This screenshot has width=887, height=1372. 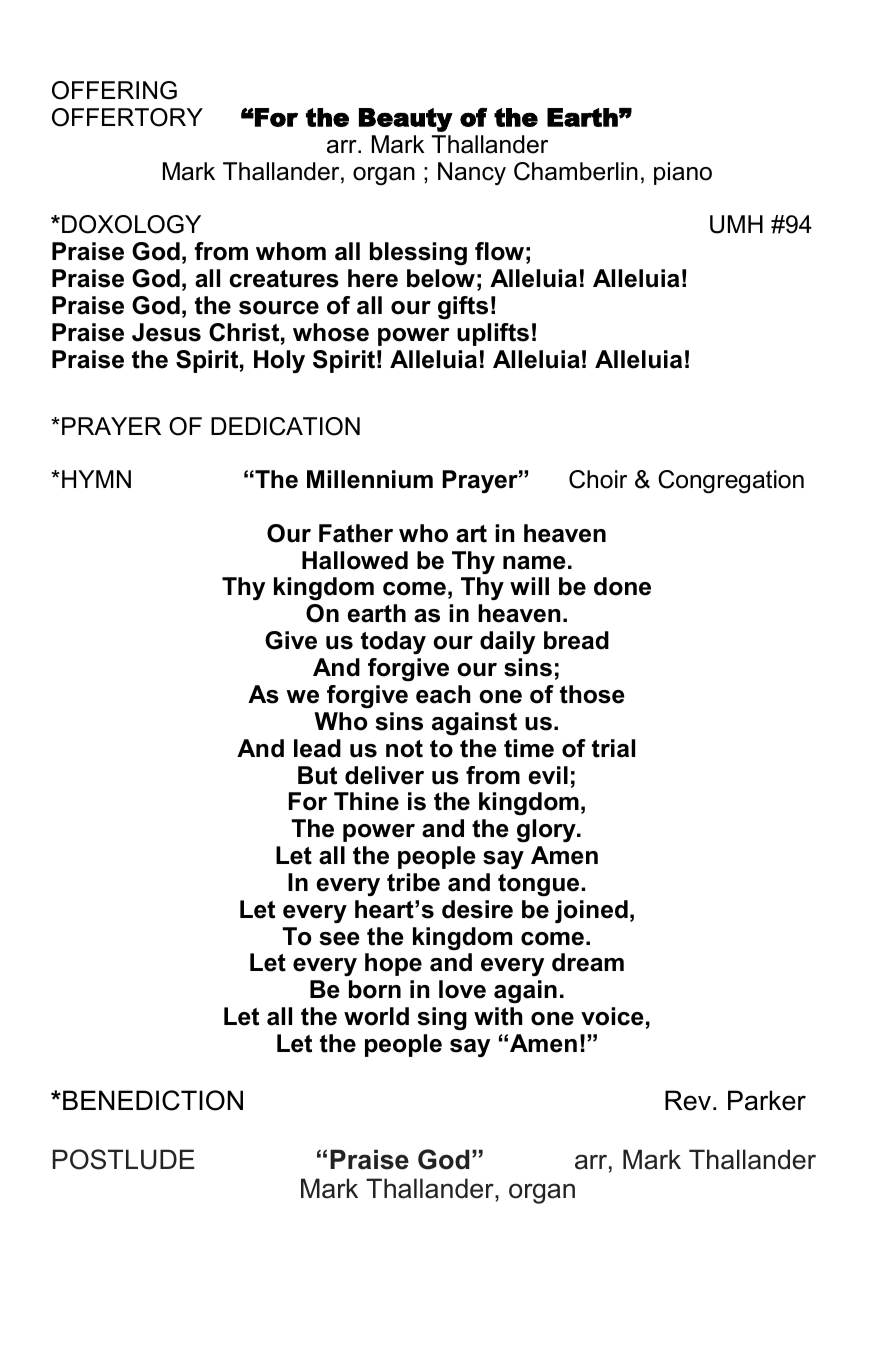 What do you see at coordinates (731, 482) in the screenshot?
I see `Congregation` at bounding box center [731, 482].
